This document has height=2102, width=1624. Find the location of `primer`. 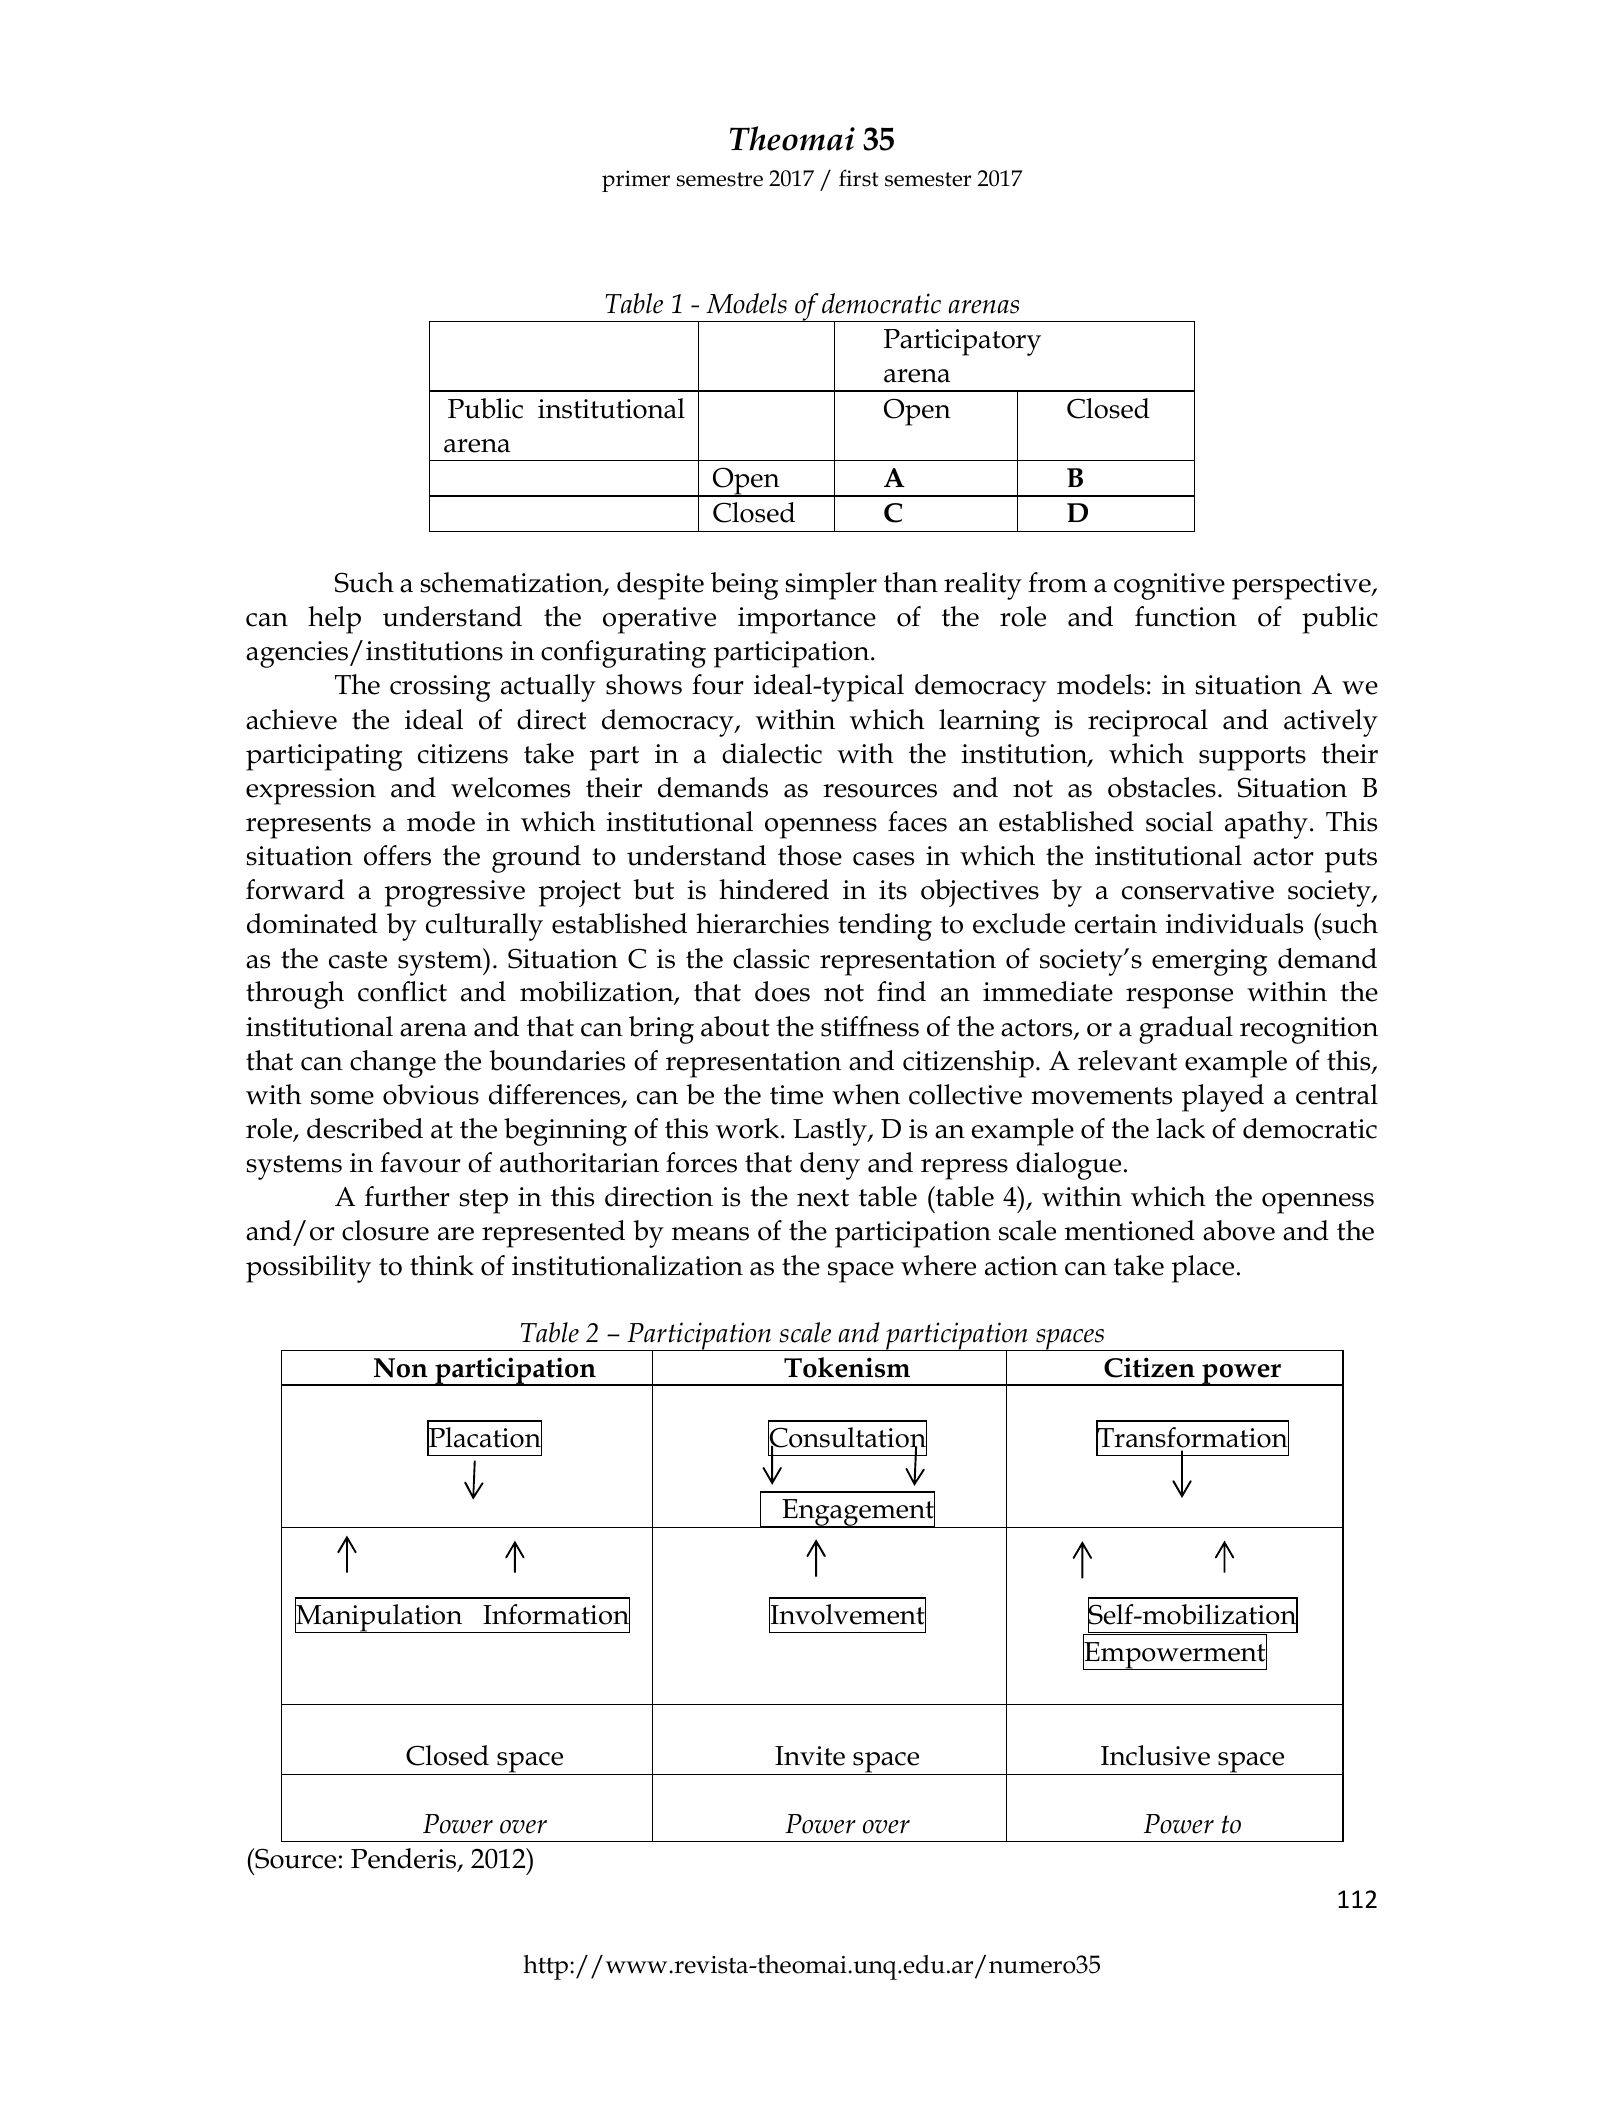

primer is located at coordinates (636, 181).
